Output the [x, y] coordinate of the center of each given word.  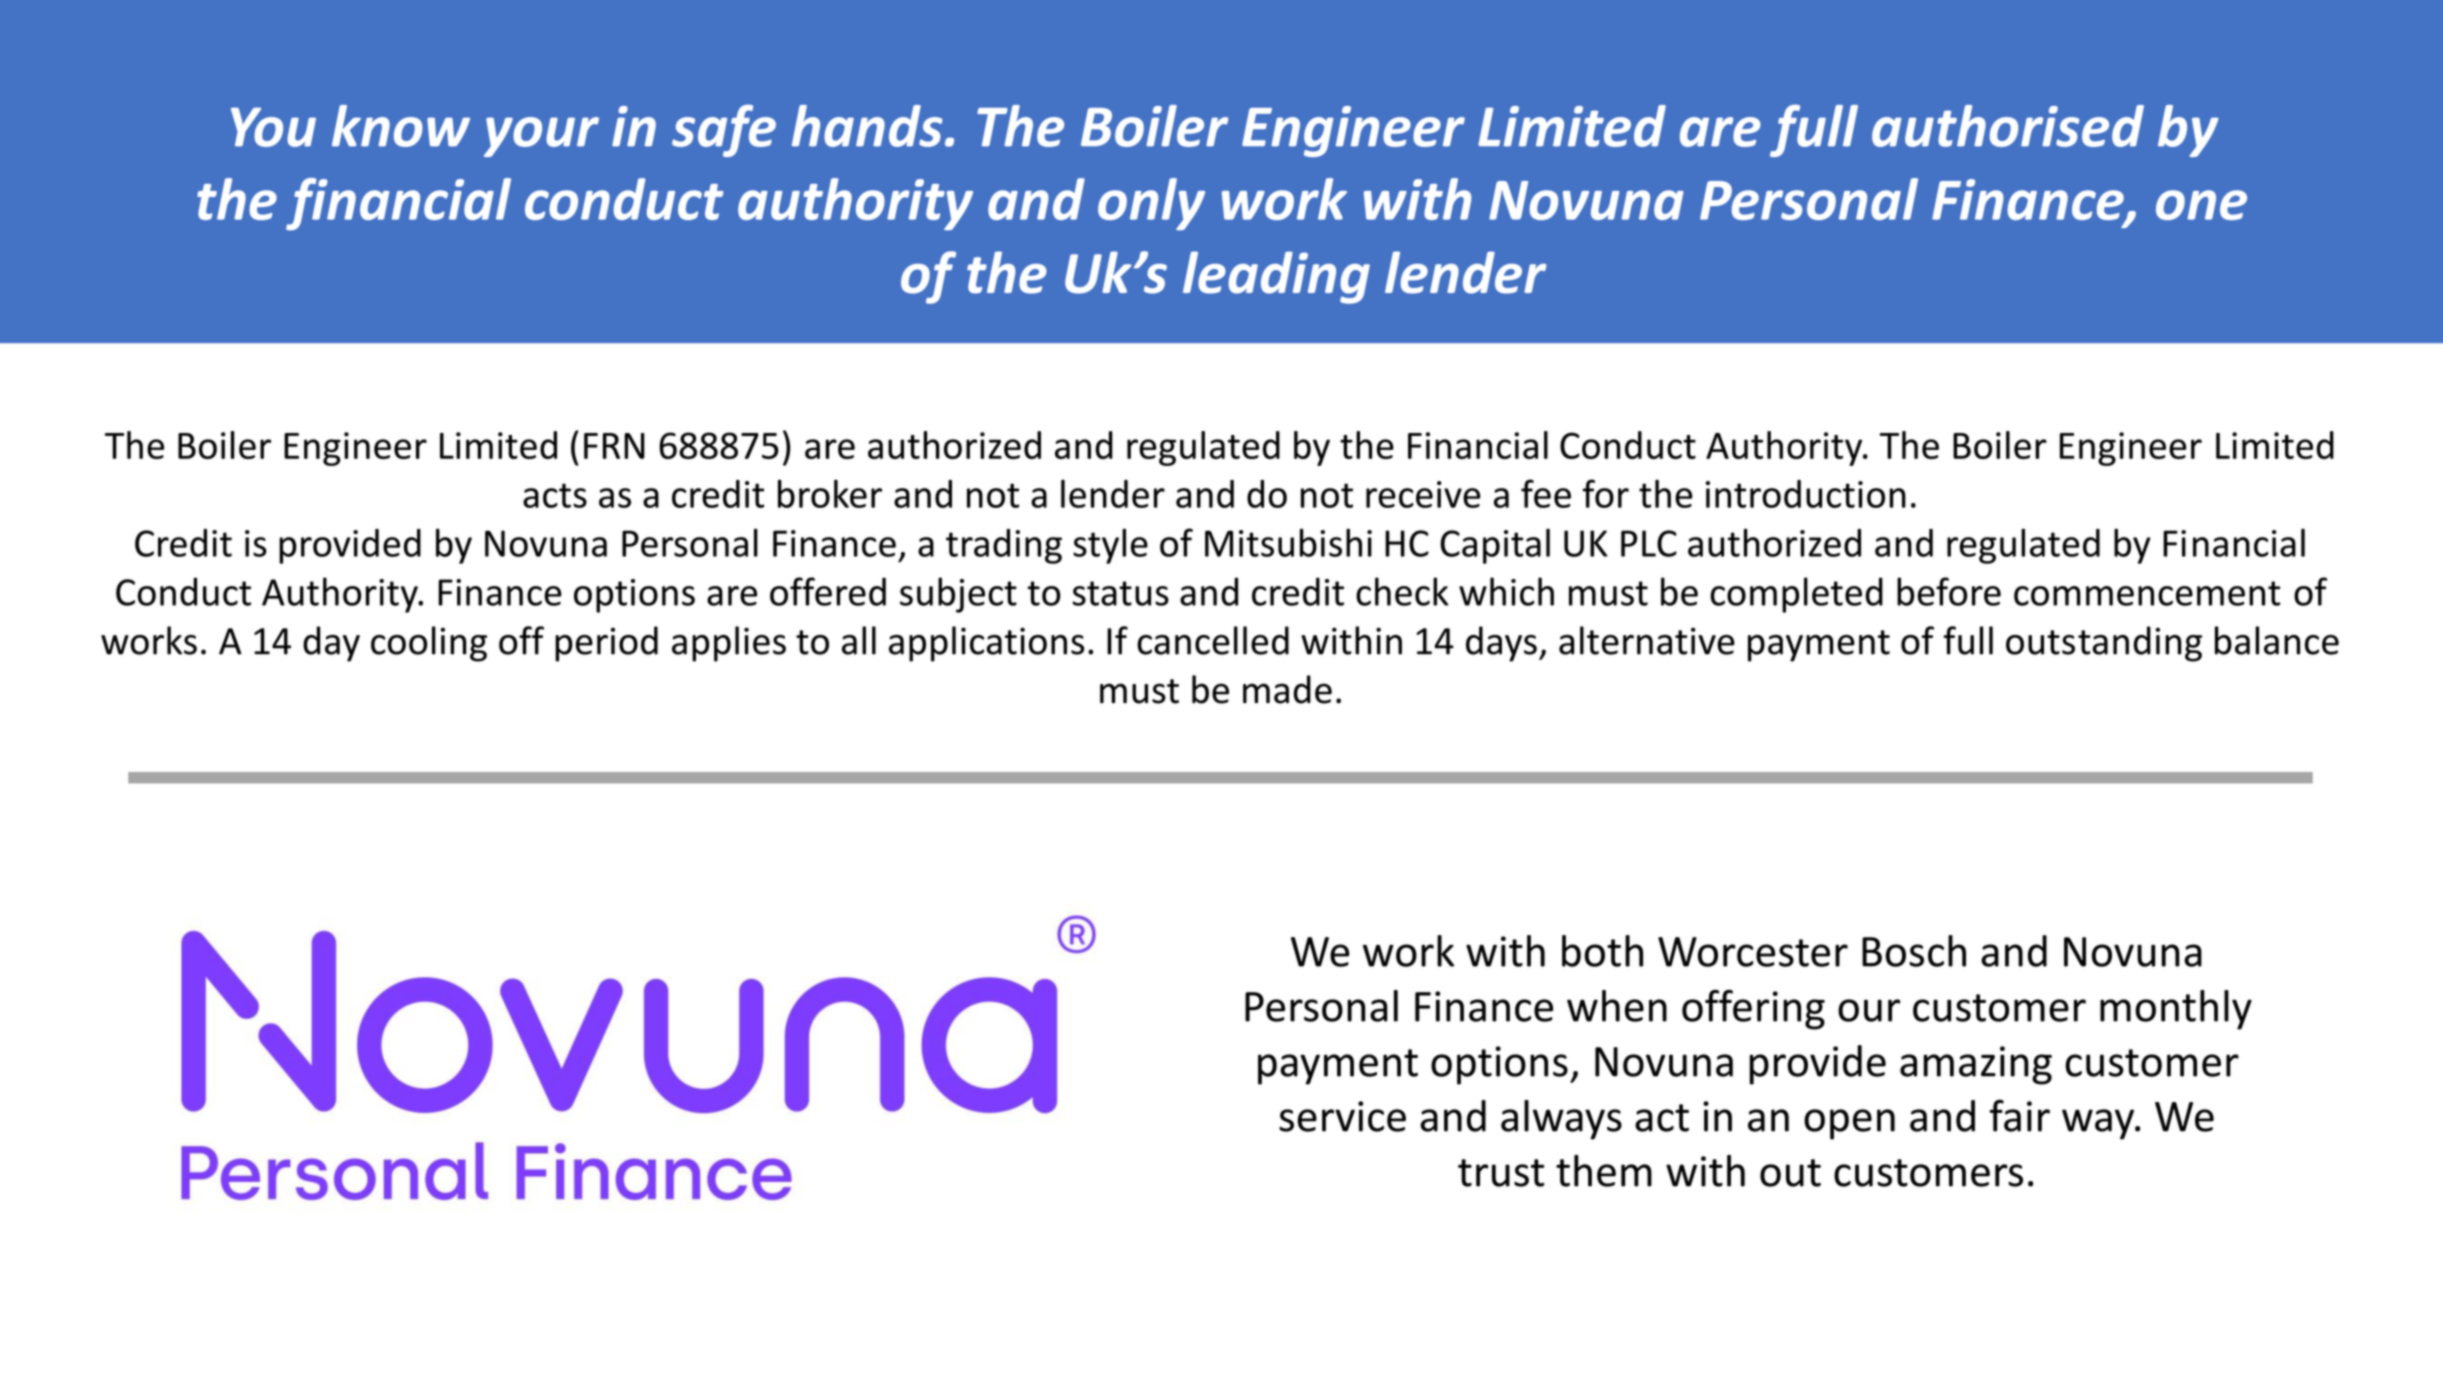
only [1151, 204]
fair [2019, 1115]
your [541, 137]
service [1342, 1116]
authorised [2008, 126]
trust [1501, 1173]
